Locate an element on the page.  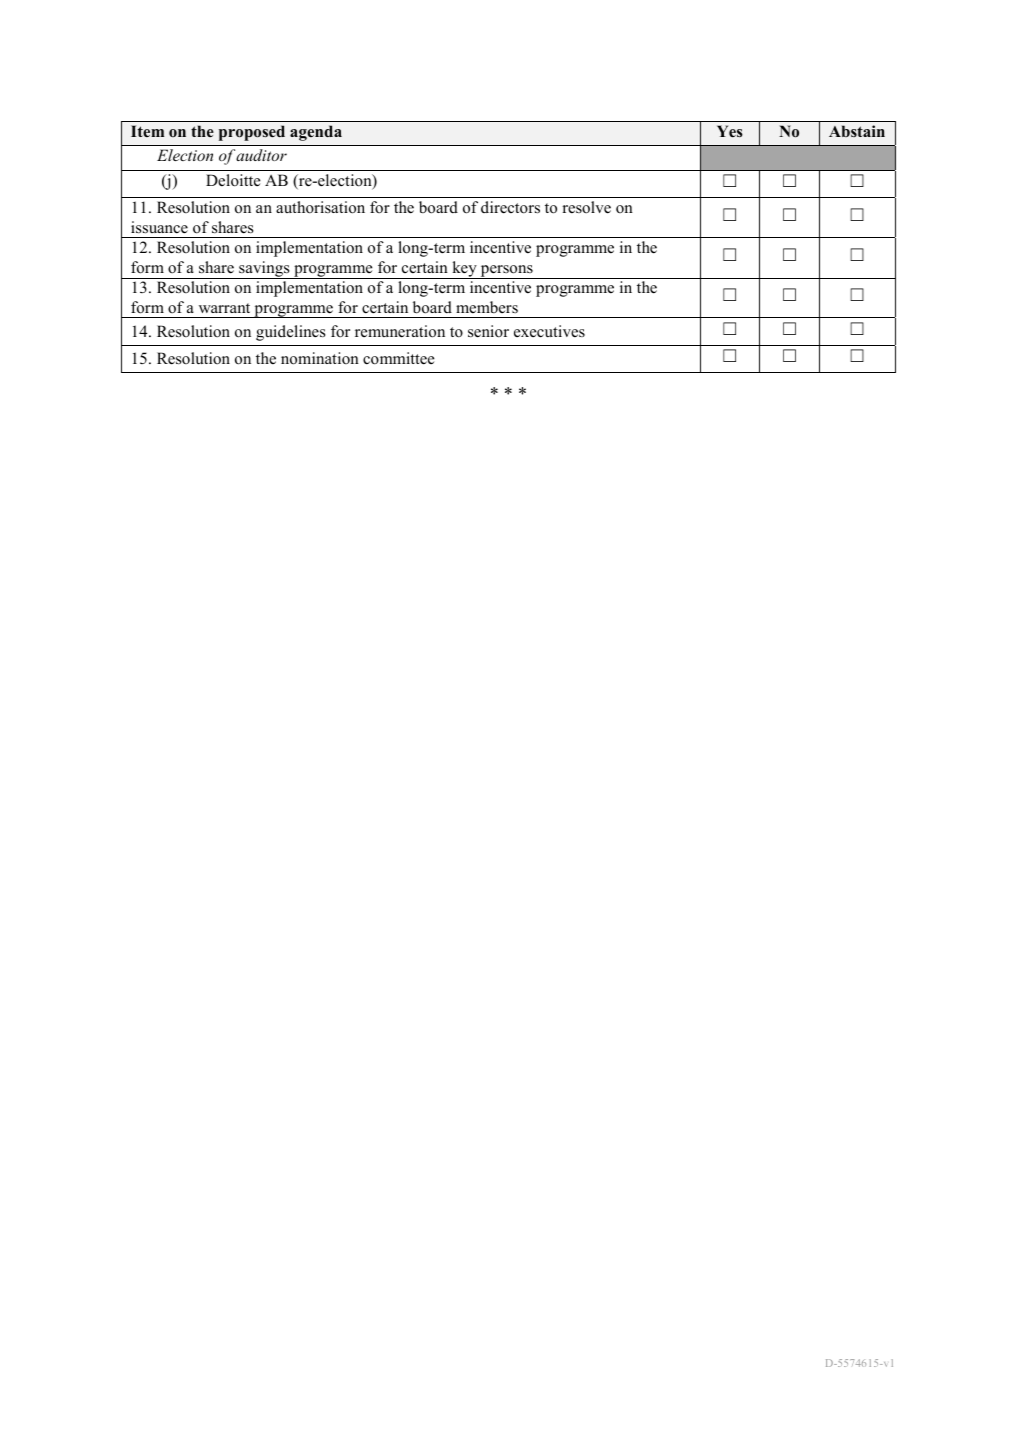
members is located at coordinates (487, 307).
